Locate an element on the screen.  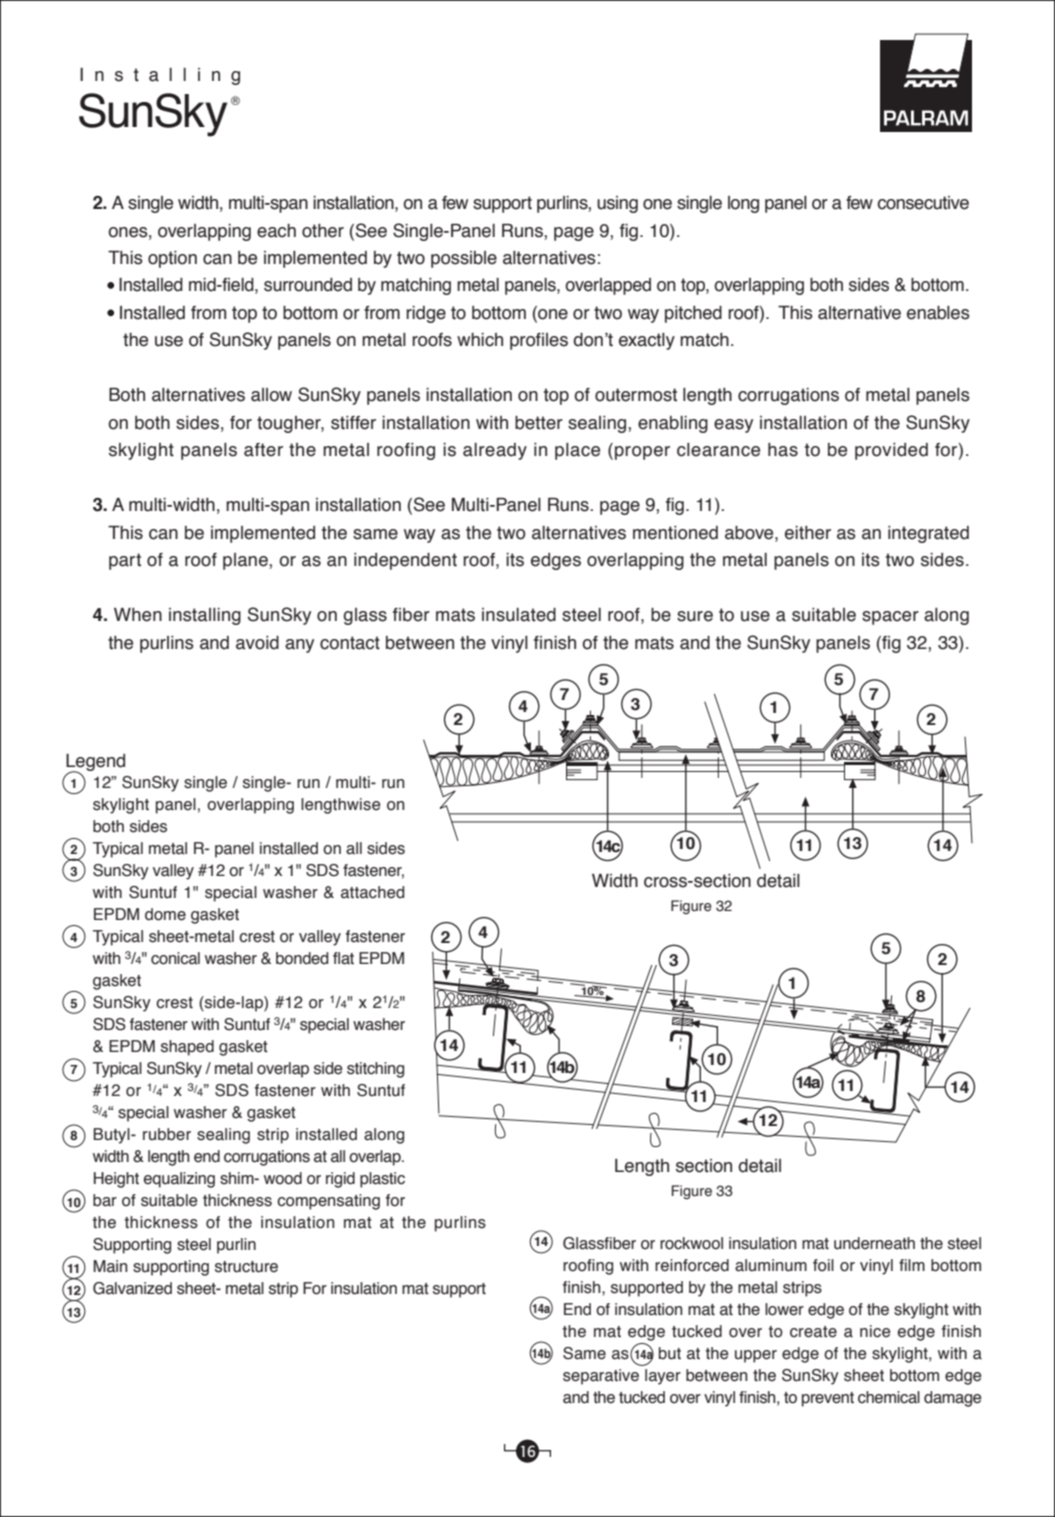
underneath is located at coordinates (874, 1243).
